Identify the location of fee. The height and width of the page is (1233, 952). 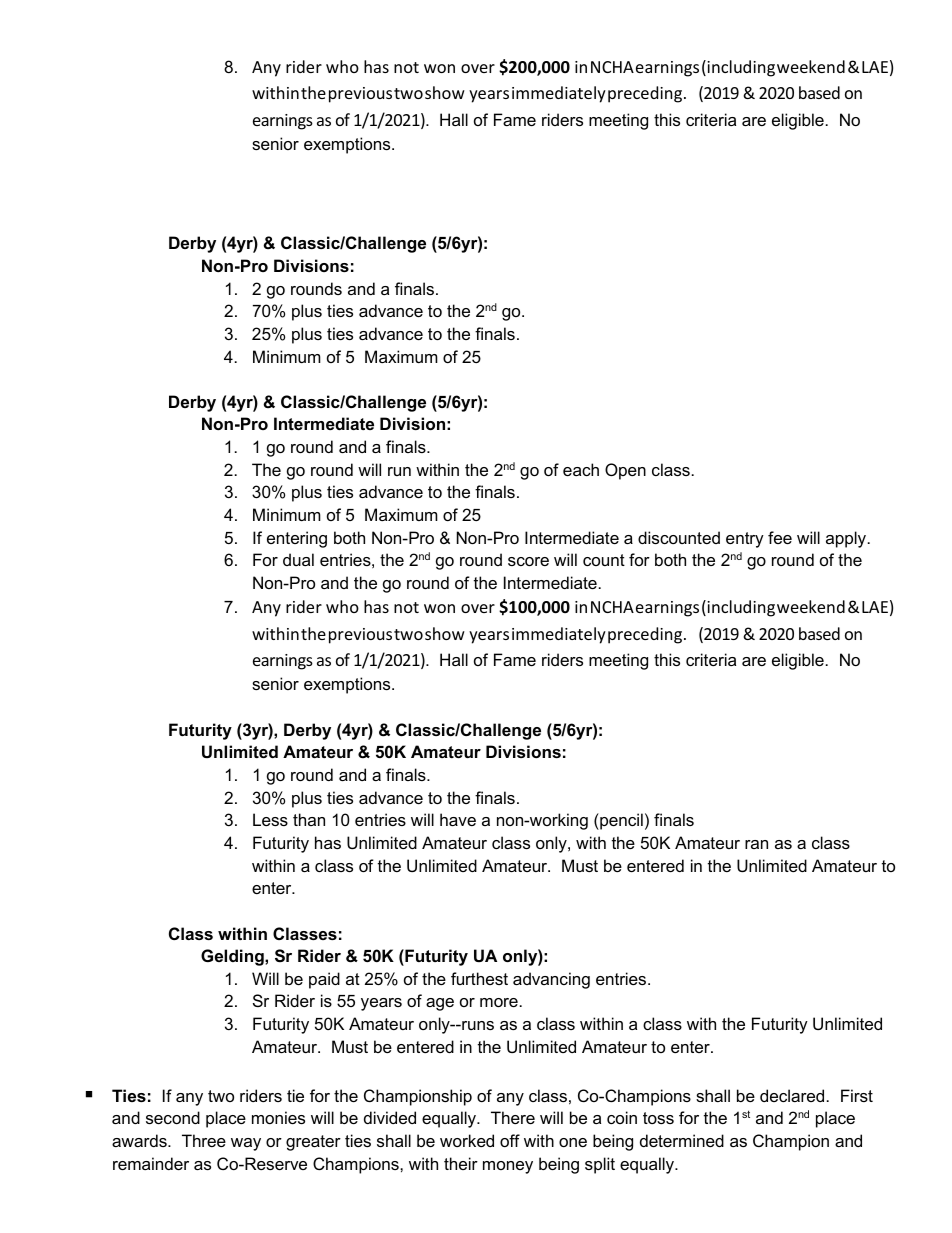
(780, 537).
